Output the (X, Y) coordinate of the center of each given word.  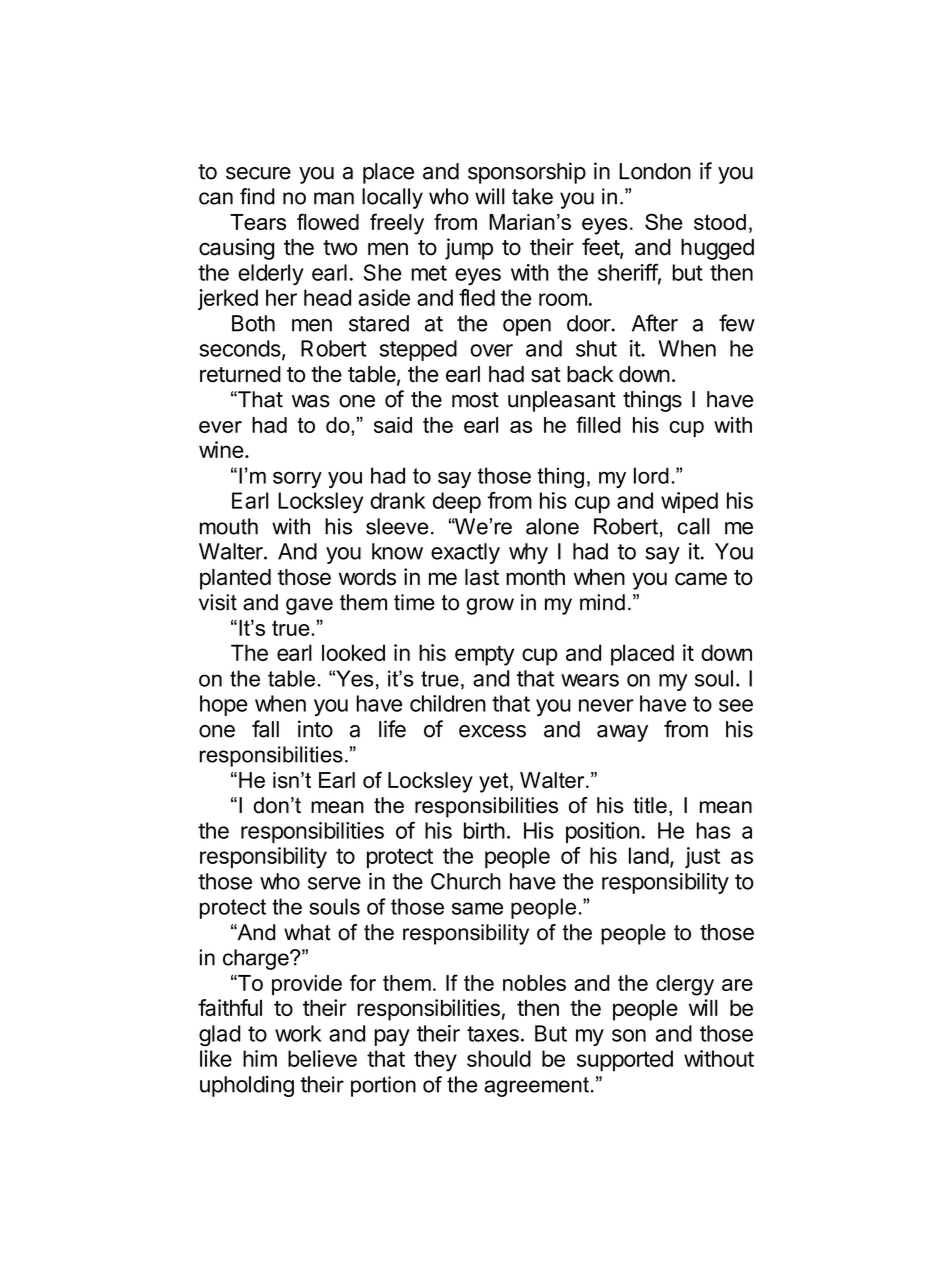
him (260, 1058)
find (257, 196)
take (532, 196)
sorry (297, 479)
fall (265, 729)
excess (492, 731)
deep (457, 502)
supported (625, 1061)
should (499, 1058)
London (655, 171)
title (650, 805)
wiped (689, 502)
